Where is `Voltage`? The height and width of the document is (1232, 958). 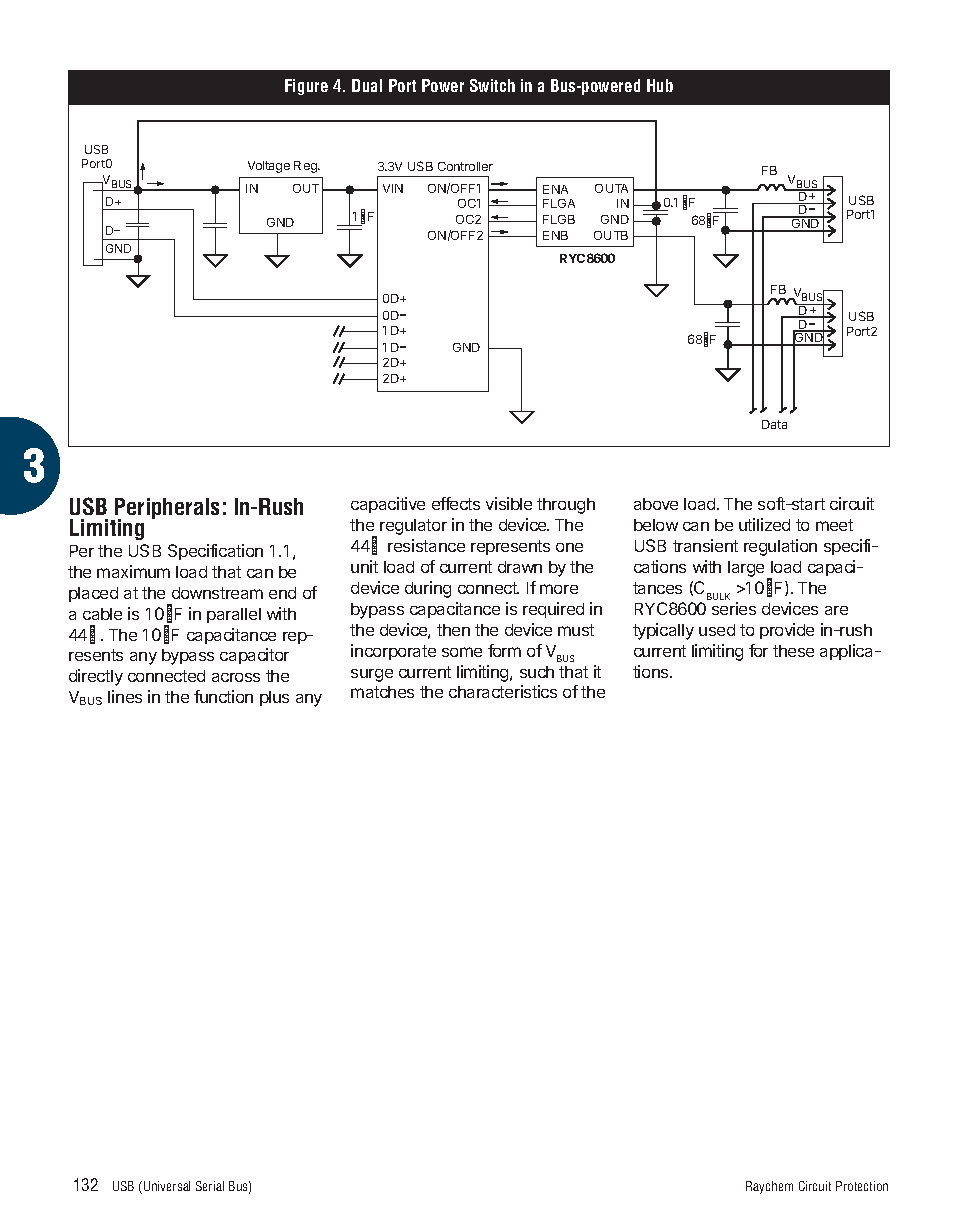
Voltage is located at coordinates (269, 167).
